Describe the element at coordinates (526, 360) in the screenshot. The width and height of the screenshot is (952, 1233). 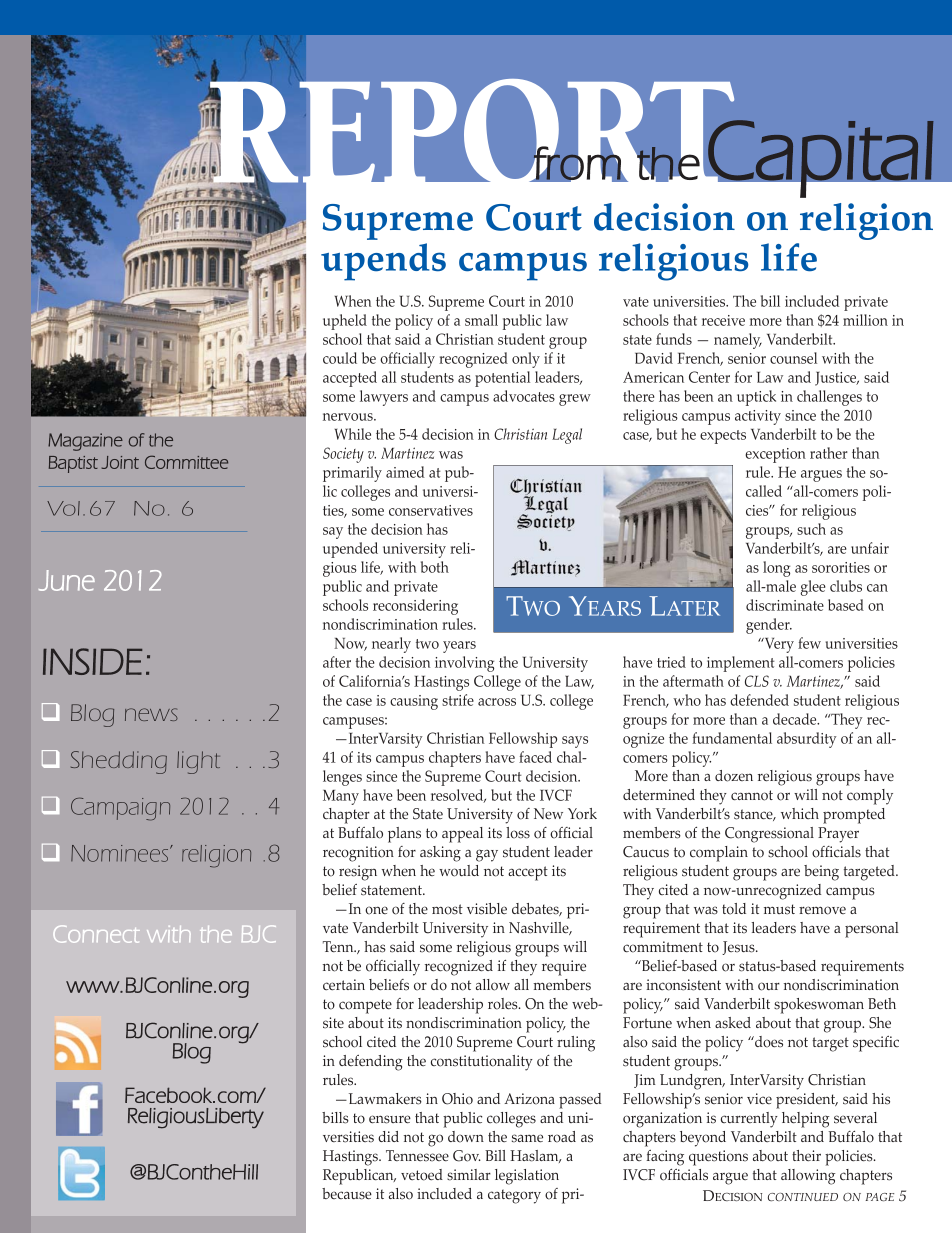
I see `only` at that location.
